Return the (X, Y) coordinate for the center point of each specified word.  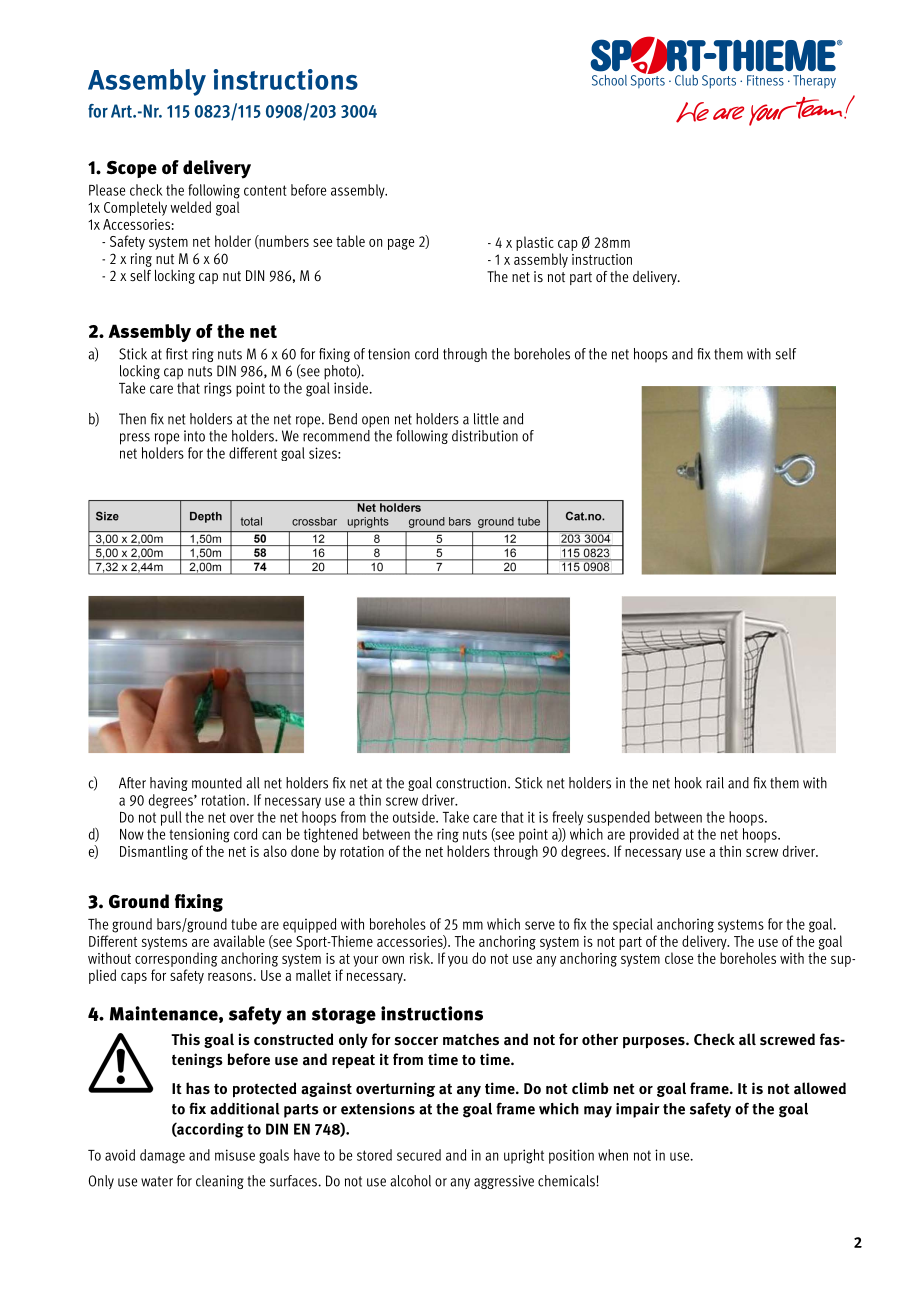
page (401, 244)
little (486, 419)
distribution (485, 436)
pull (171, 818)
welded (190, 207)
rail (715, 783)
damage (162, 1156)
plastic (535, 243)
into (194, 436)
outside (415, 817)
